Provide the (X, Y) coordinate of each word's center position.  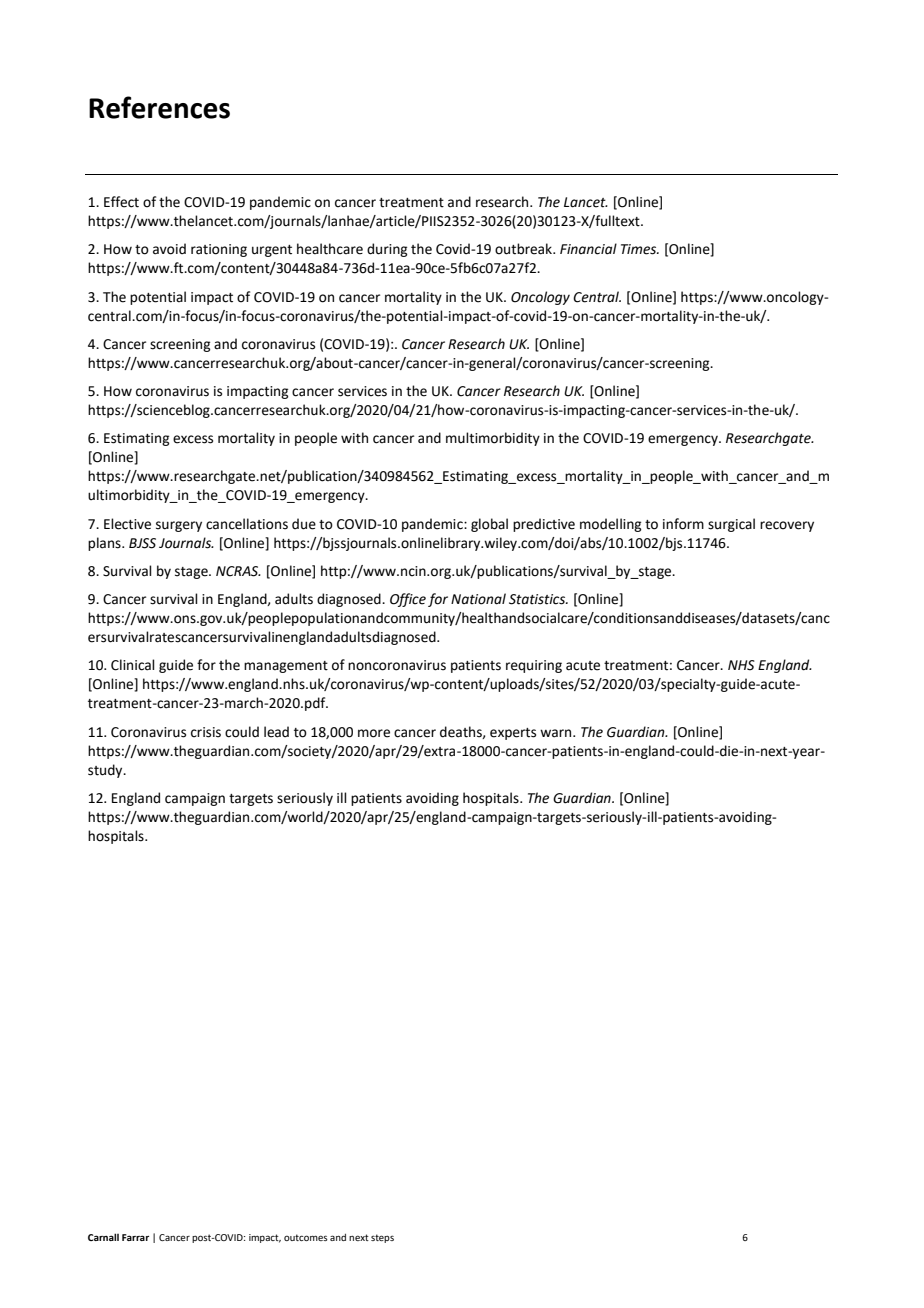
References (159, 107)
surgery (179, 526)
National (478, 599)
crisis (206, 732)
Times (640, 249)
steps (382, 1238)
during (387, 250)
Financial (588, 249)
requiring (534, 666)
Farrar (135, 1237)
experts (513, 734)
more (374, 733)
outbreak (525, 249)
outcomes (306, 1237)
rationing (219, 250)
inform (683, 524)
